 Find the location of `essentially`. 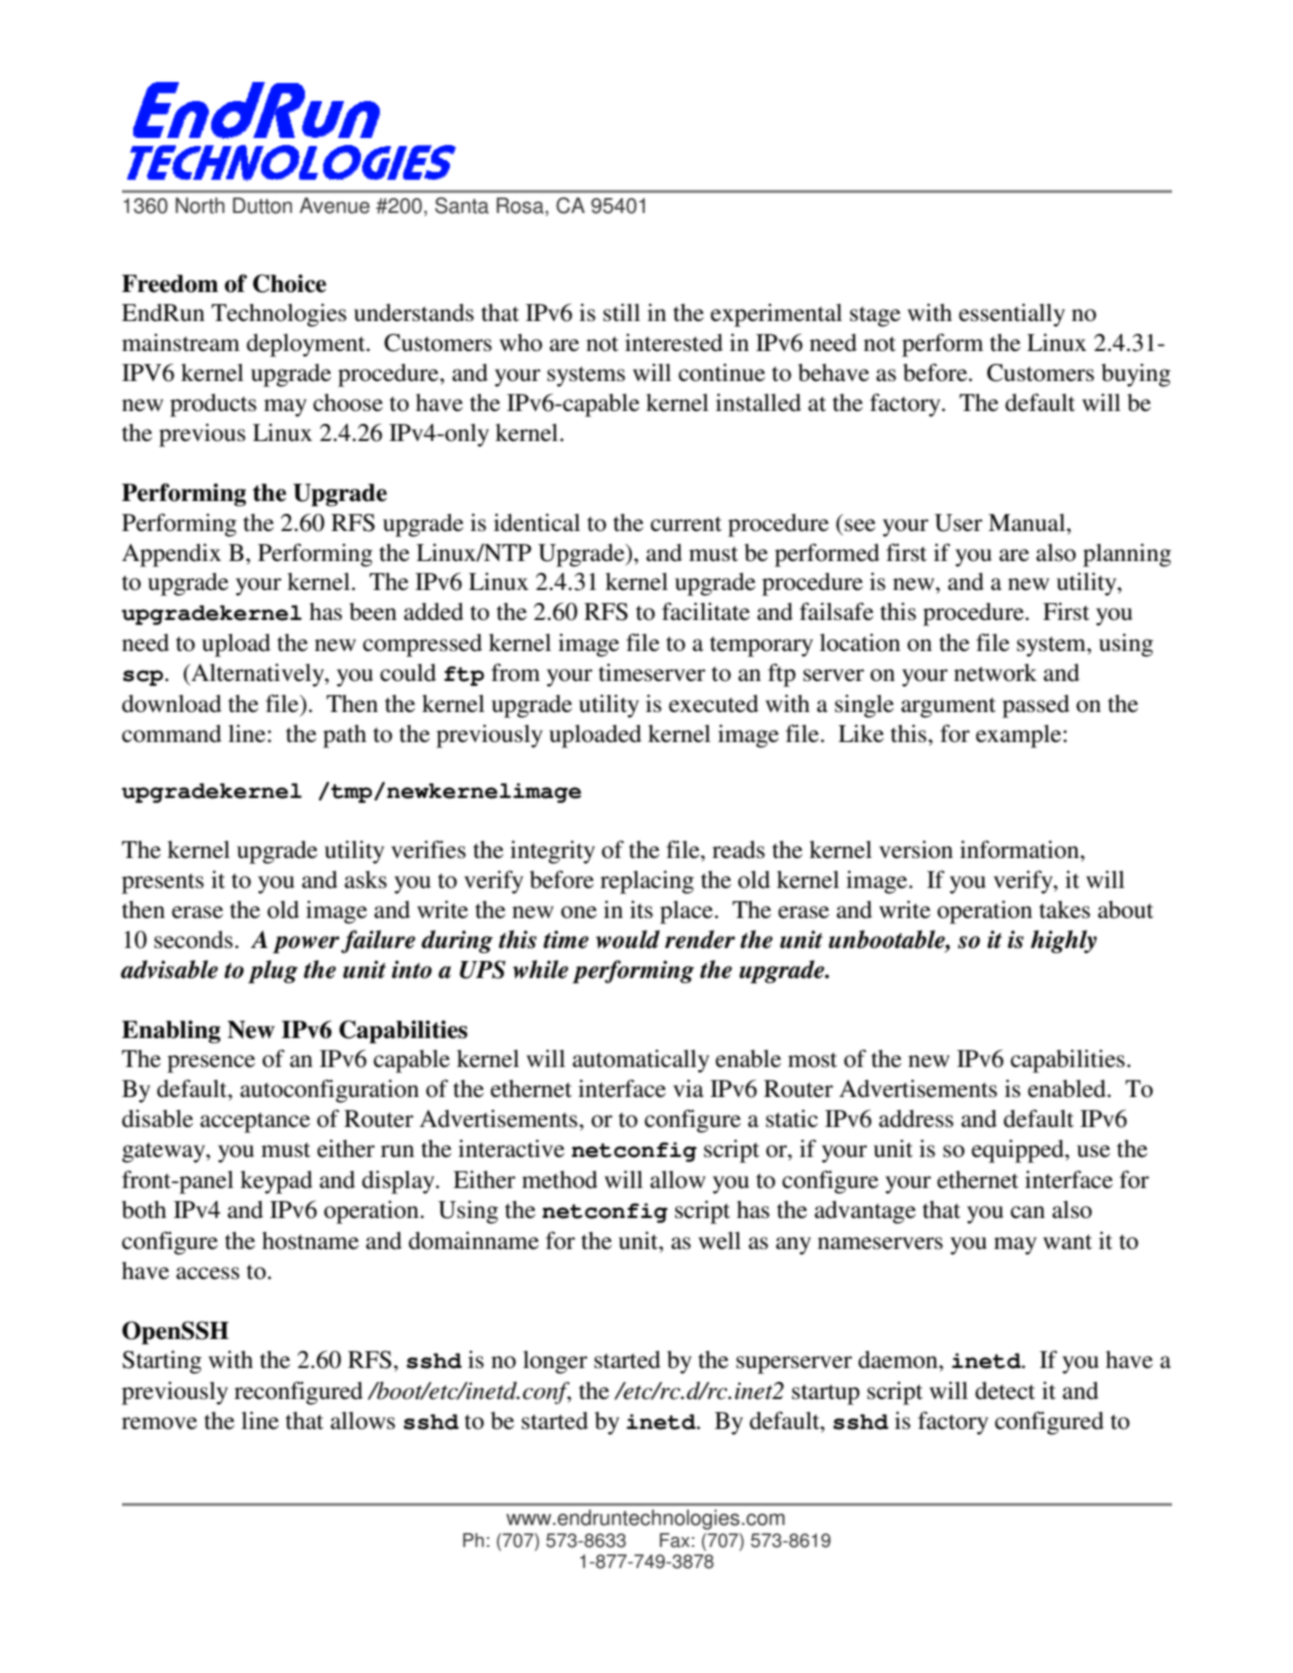

essentially is located at coordinates (1012, 315).
